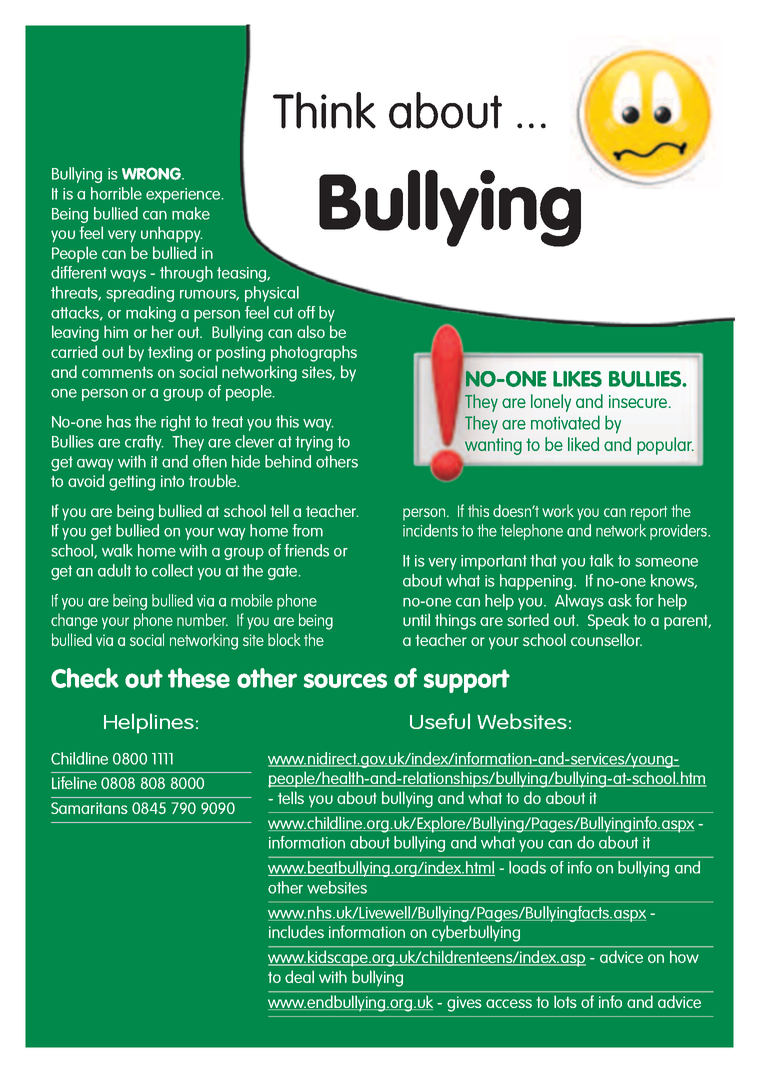  I want to click on collect, so click(172, 570).
